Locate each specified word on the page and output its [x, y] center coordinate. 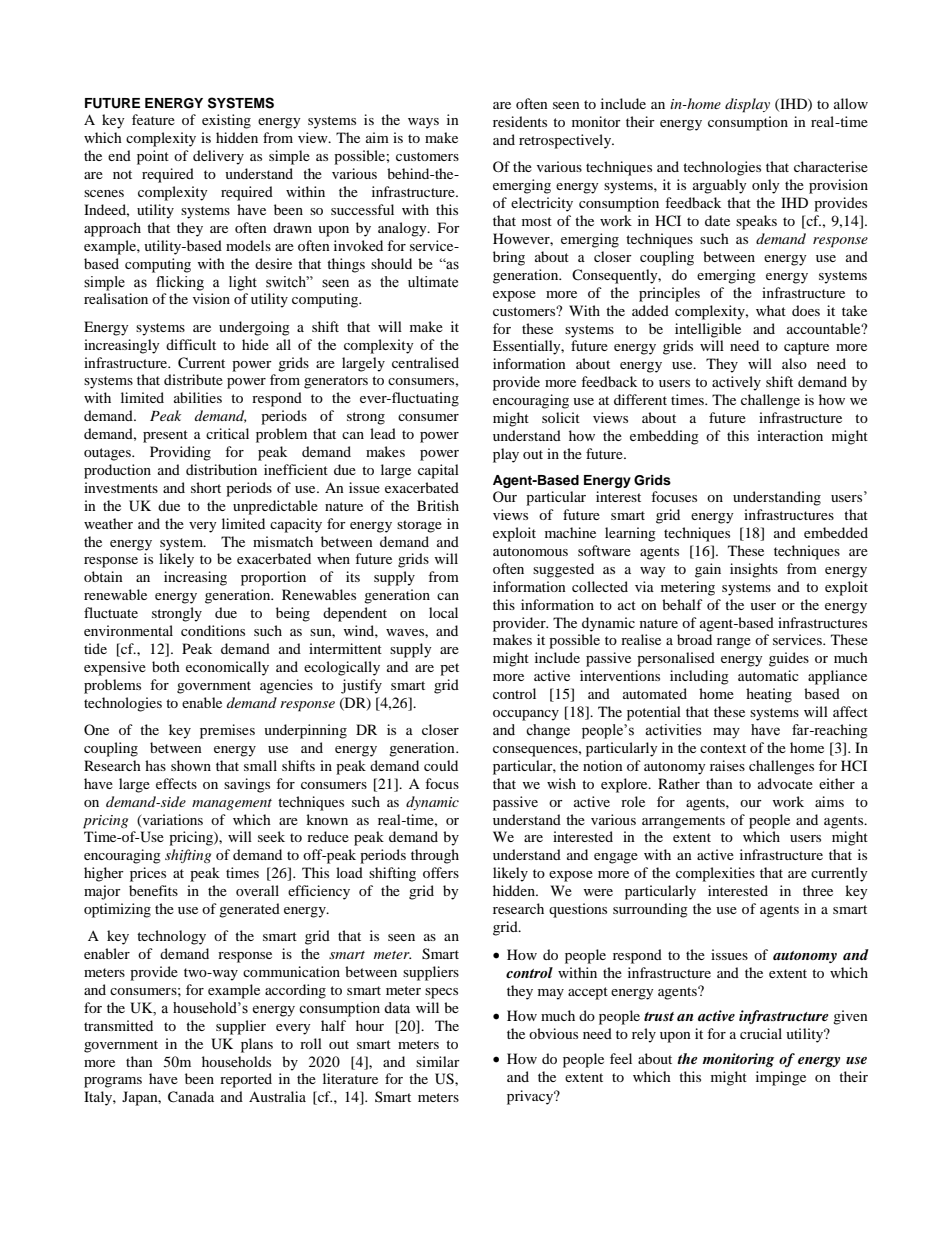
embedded [836, 532]
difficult [191, 344]
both [166, 666]
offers [441, 872]
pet [449, 669]
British [438, 505]
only [766, 186]
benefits [153, 890]
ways [423, 123]
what [771, 310]
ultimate [433, 282]
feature [153, 119]
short [206, 487]
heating [769, 695]
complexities [715, 874]
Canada [191, 1097]
